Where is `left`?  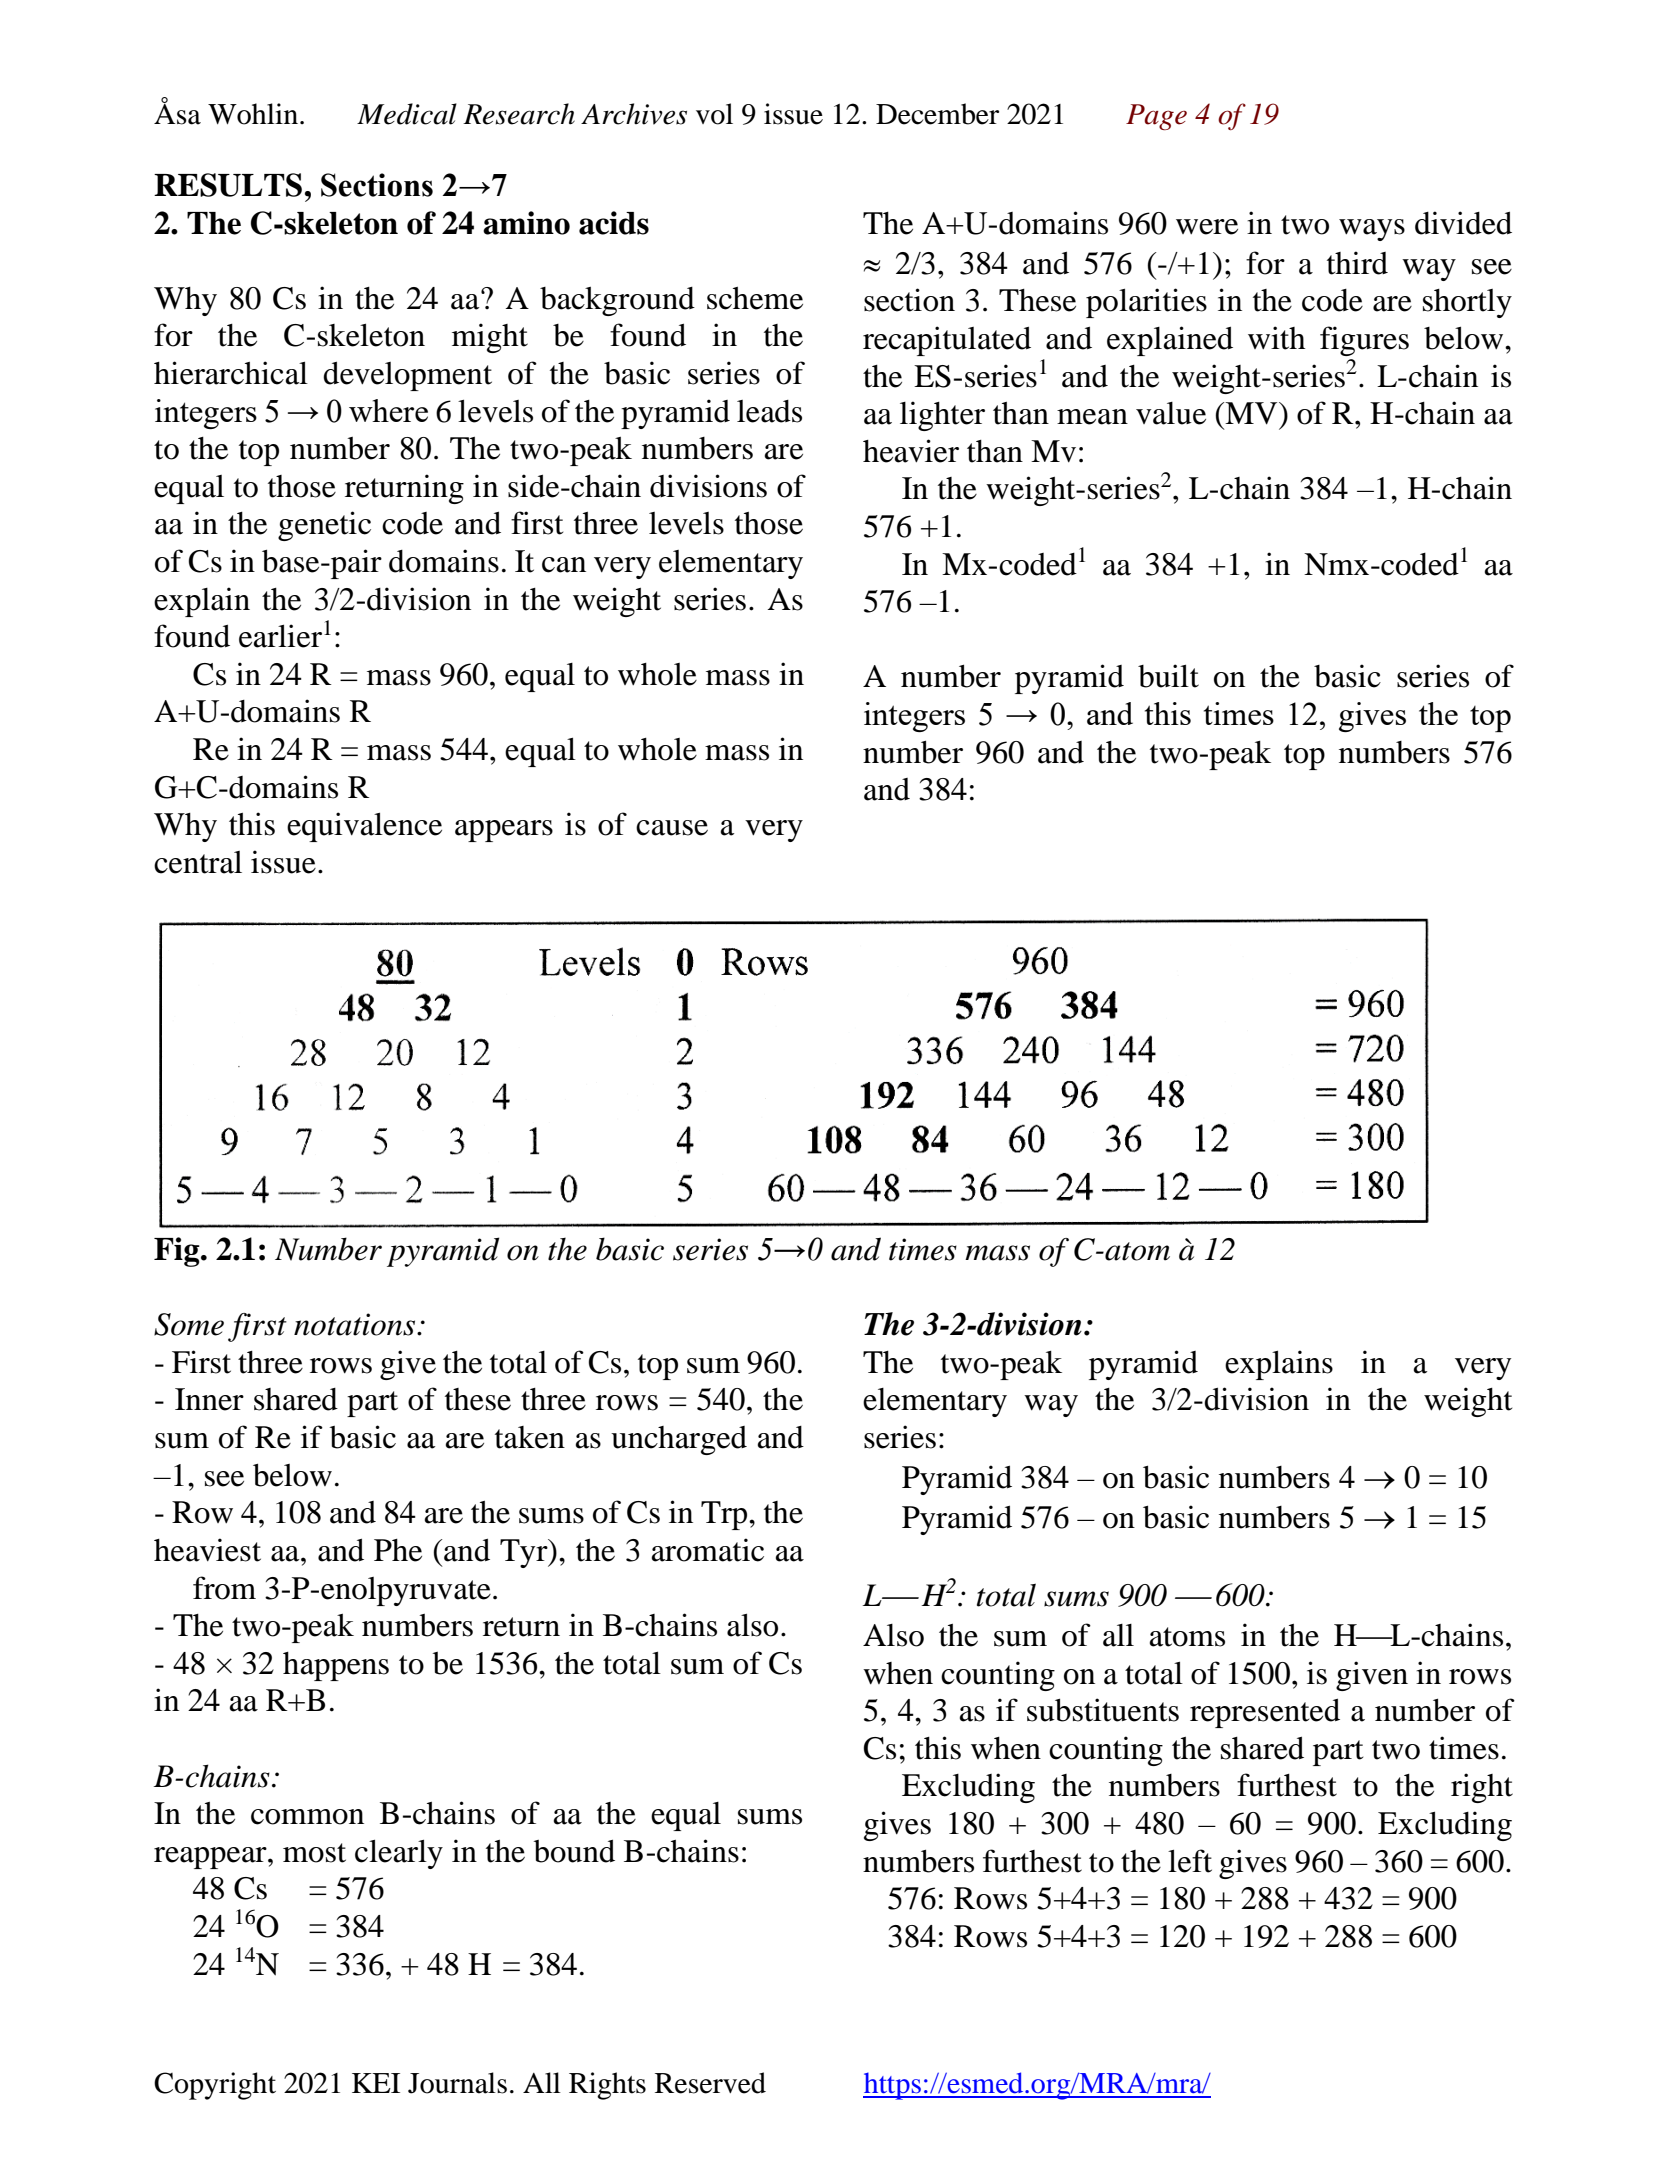 left is located at coordinates (1190, 1861).
